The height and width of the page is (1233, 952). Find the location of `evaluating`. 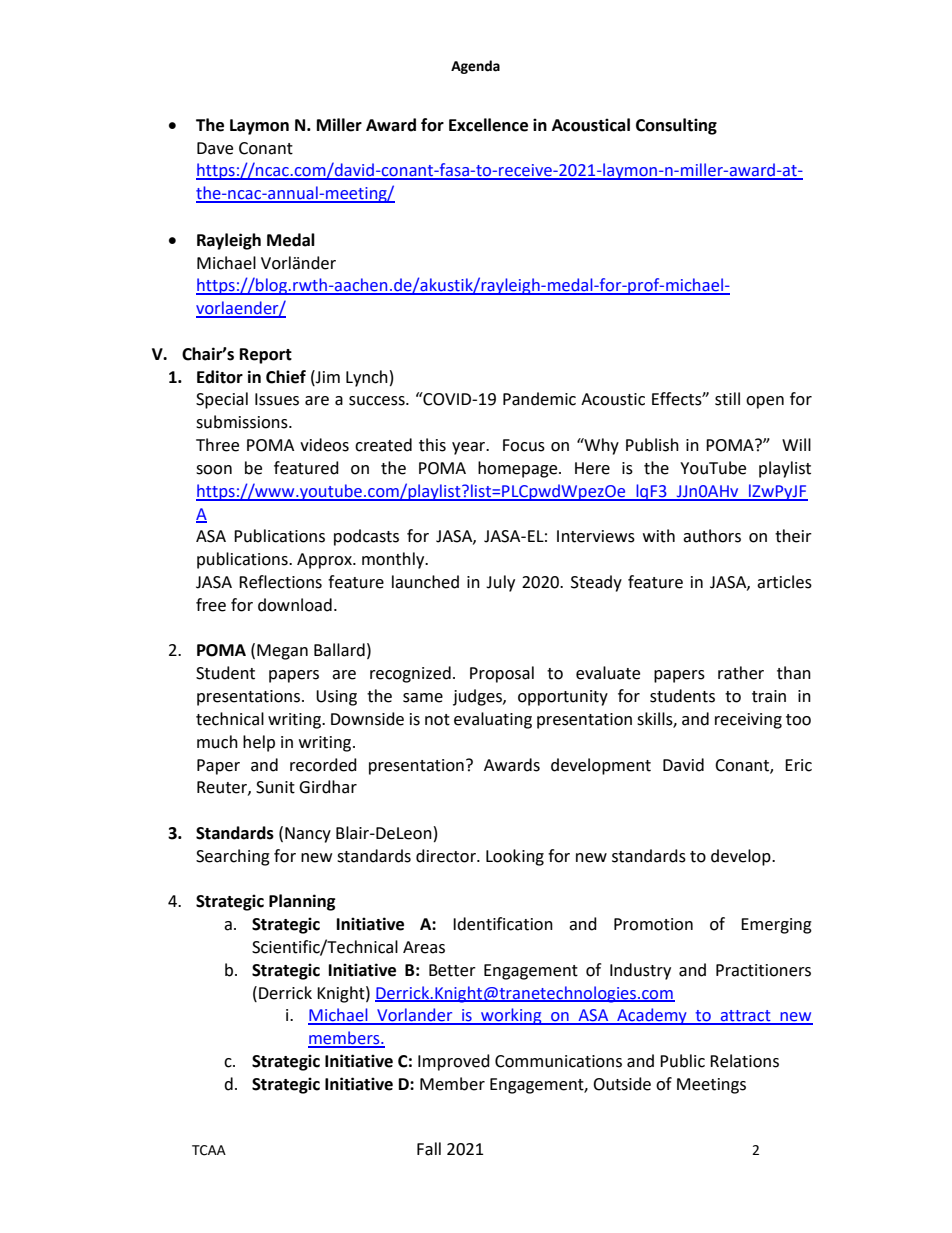

evaluating is located at coordinates (493, 720).
